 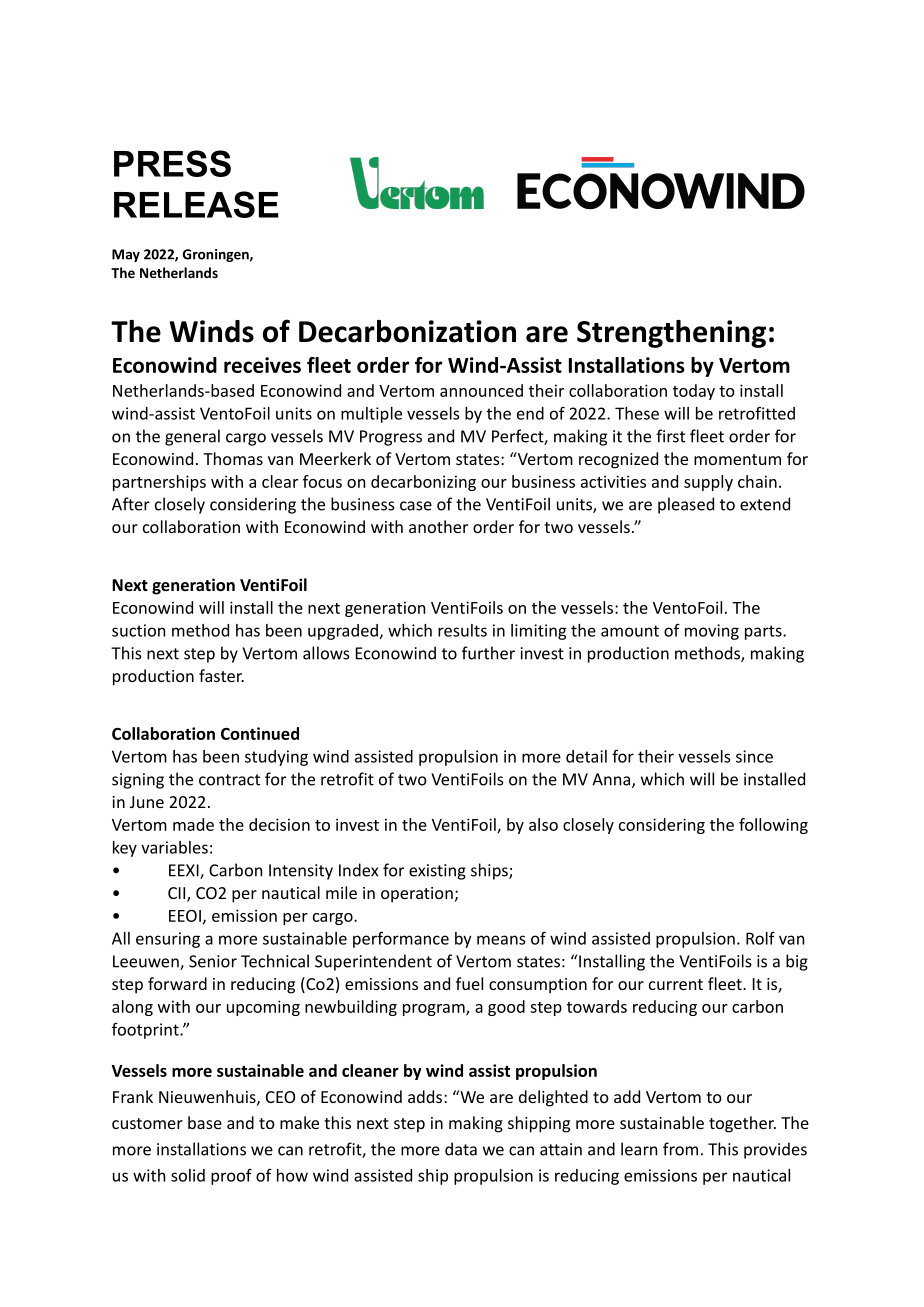 What do you see at coordinates (481, 390) in the image?
I see `announced` at bounding box center [481, 390].
